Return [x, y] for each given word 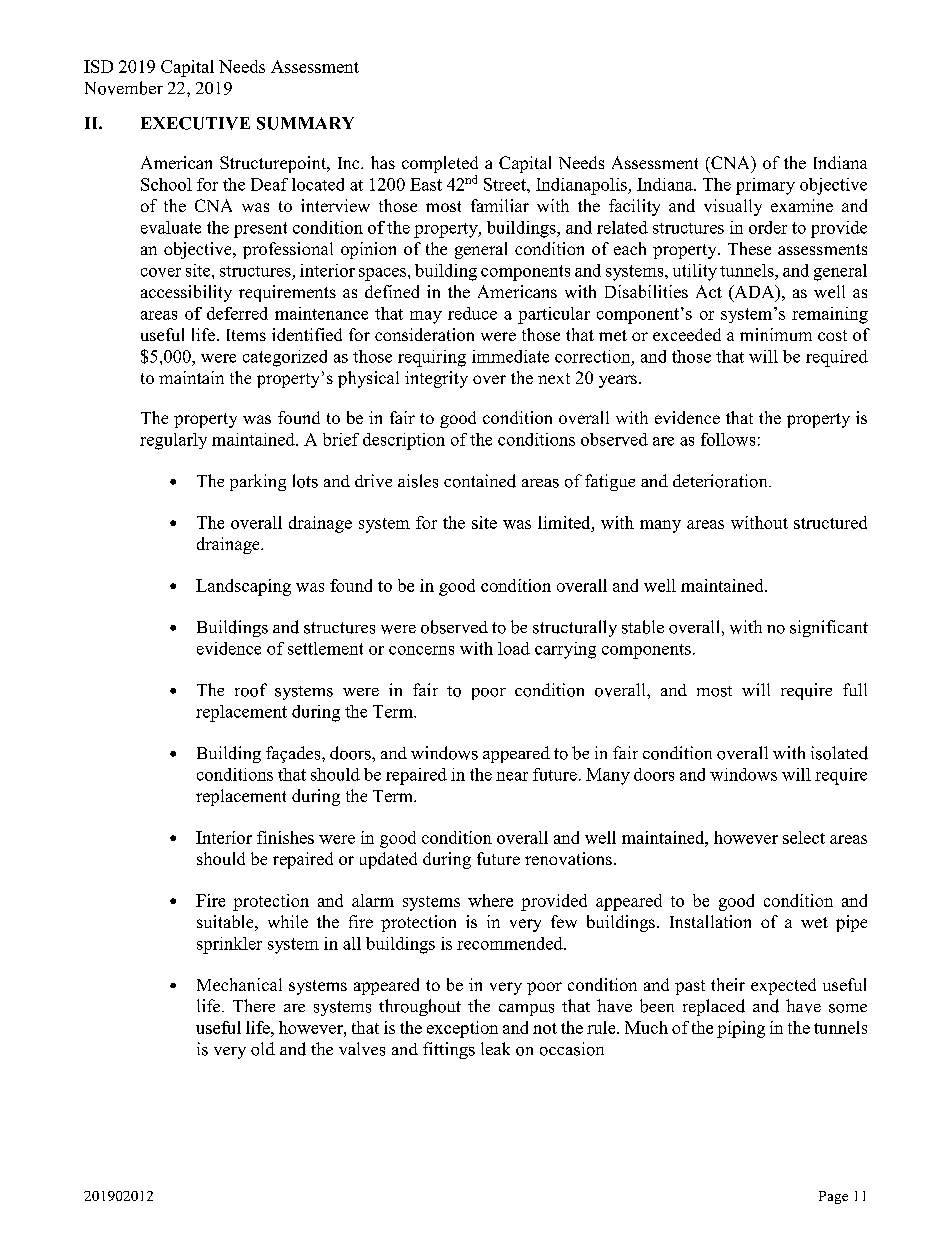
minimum [776, 334]
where [490, 900]
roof [251, 690]
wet [814, 922]
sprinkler [229, 945]
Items [246, 335]
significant [829, 628]
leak [495, 1048]
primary [765, 186]
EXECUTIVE [195, 123]
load [514, 648]
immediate [510, 356]
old [263, 1049]
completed [440, 166]
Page [833, 1197]
